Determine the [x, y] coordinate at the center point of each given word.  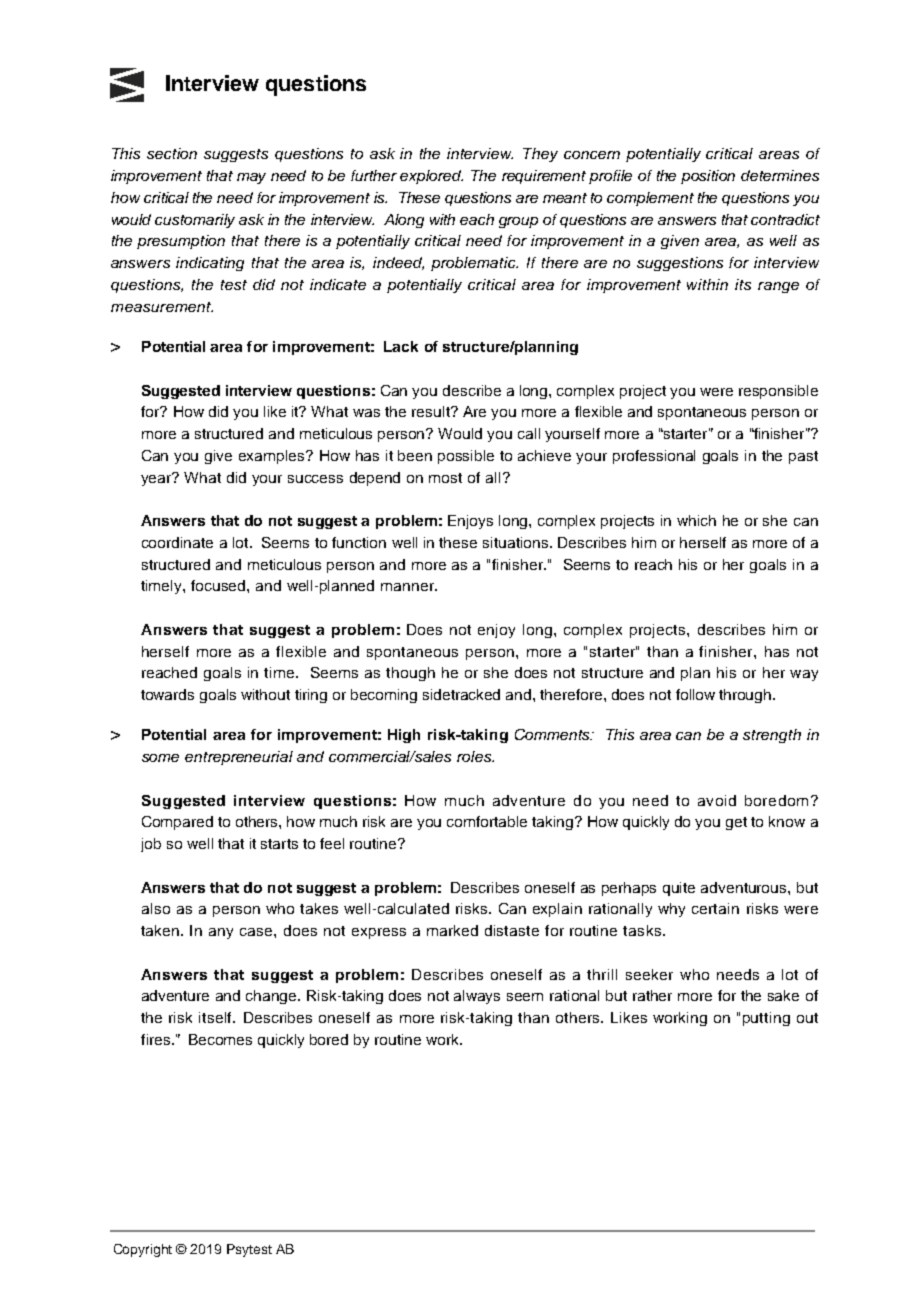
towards [167, 694]
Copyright [143, 1250]
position [708, 177]
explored [431, 177]
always [477, 997]
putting [766, 1019]
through [746, 696]
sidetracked [461, 694]
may [251, 178]
